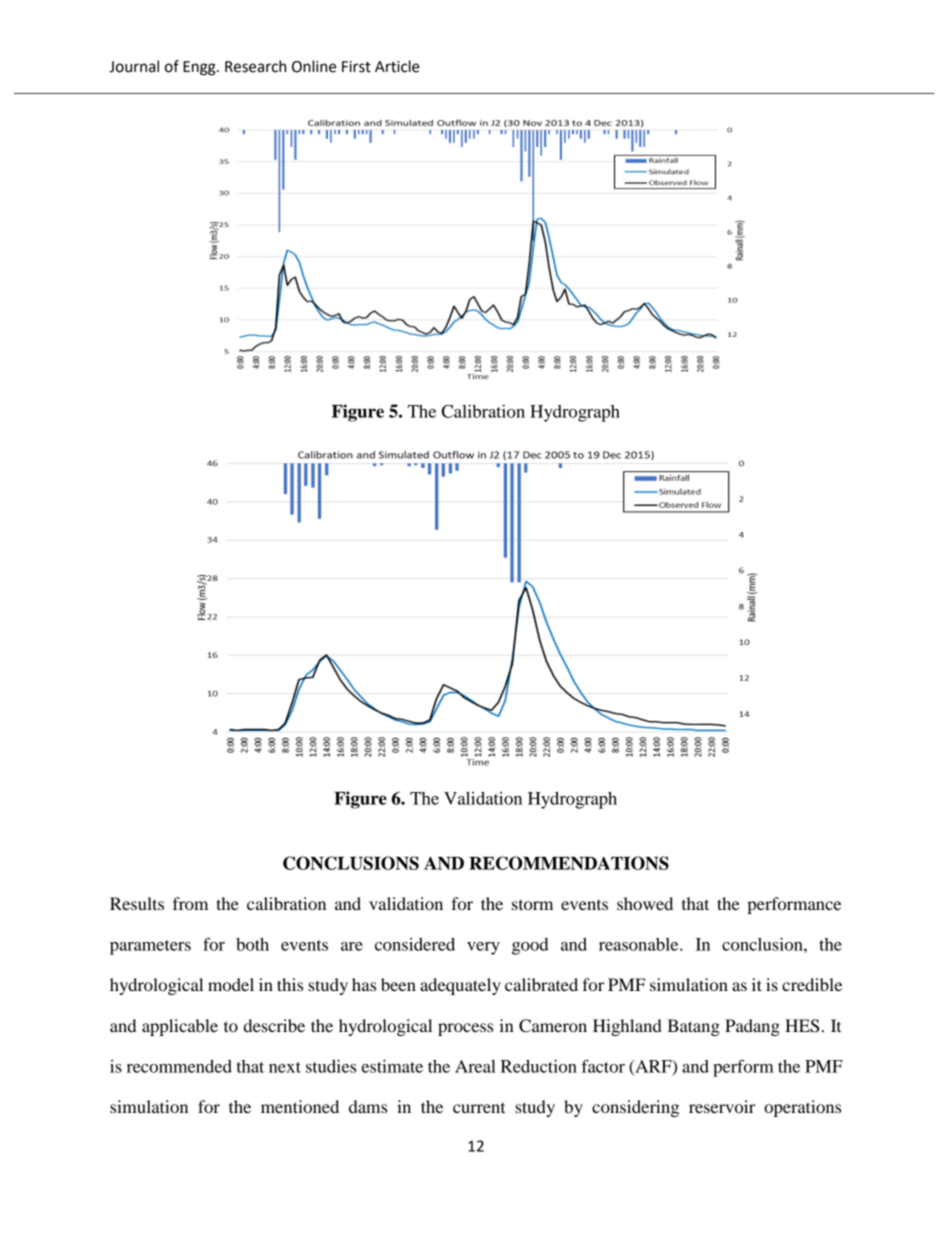 This image has width=952, height=1233. What do you see at coordinates (134, 66) in the image?
I see `Journal` at bounding box center [134, 66].
